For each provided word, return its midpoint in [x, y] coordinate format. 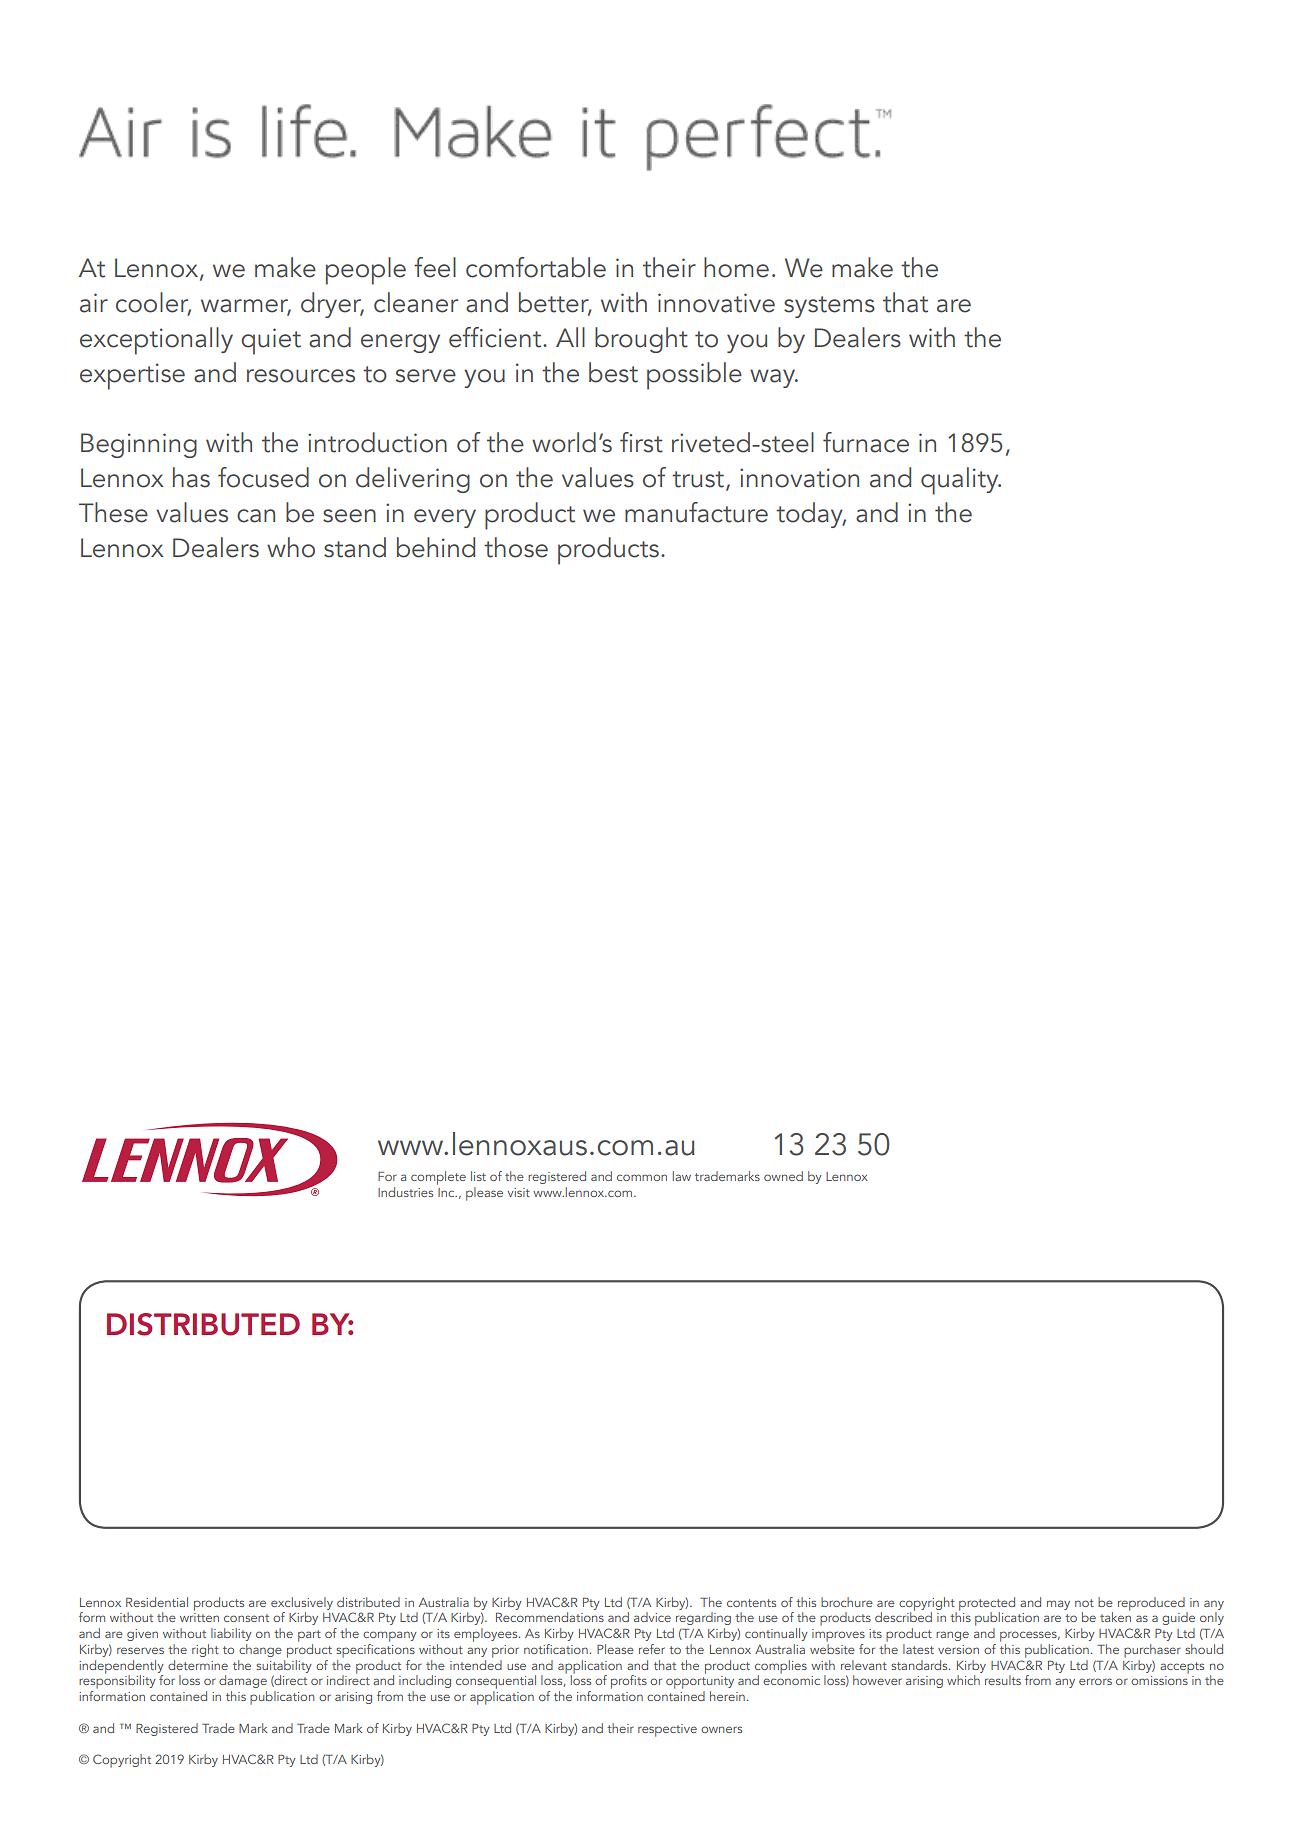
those [516, 547]
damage [243, 1681]
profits [629, 1682]
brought [641, 340]
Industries [405, 1192]
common [642, 1177]
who [291, 547]
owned [783, 1176]
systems [829, 307]
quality [961, 481]
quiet [271, 341]
